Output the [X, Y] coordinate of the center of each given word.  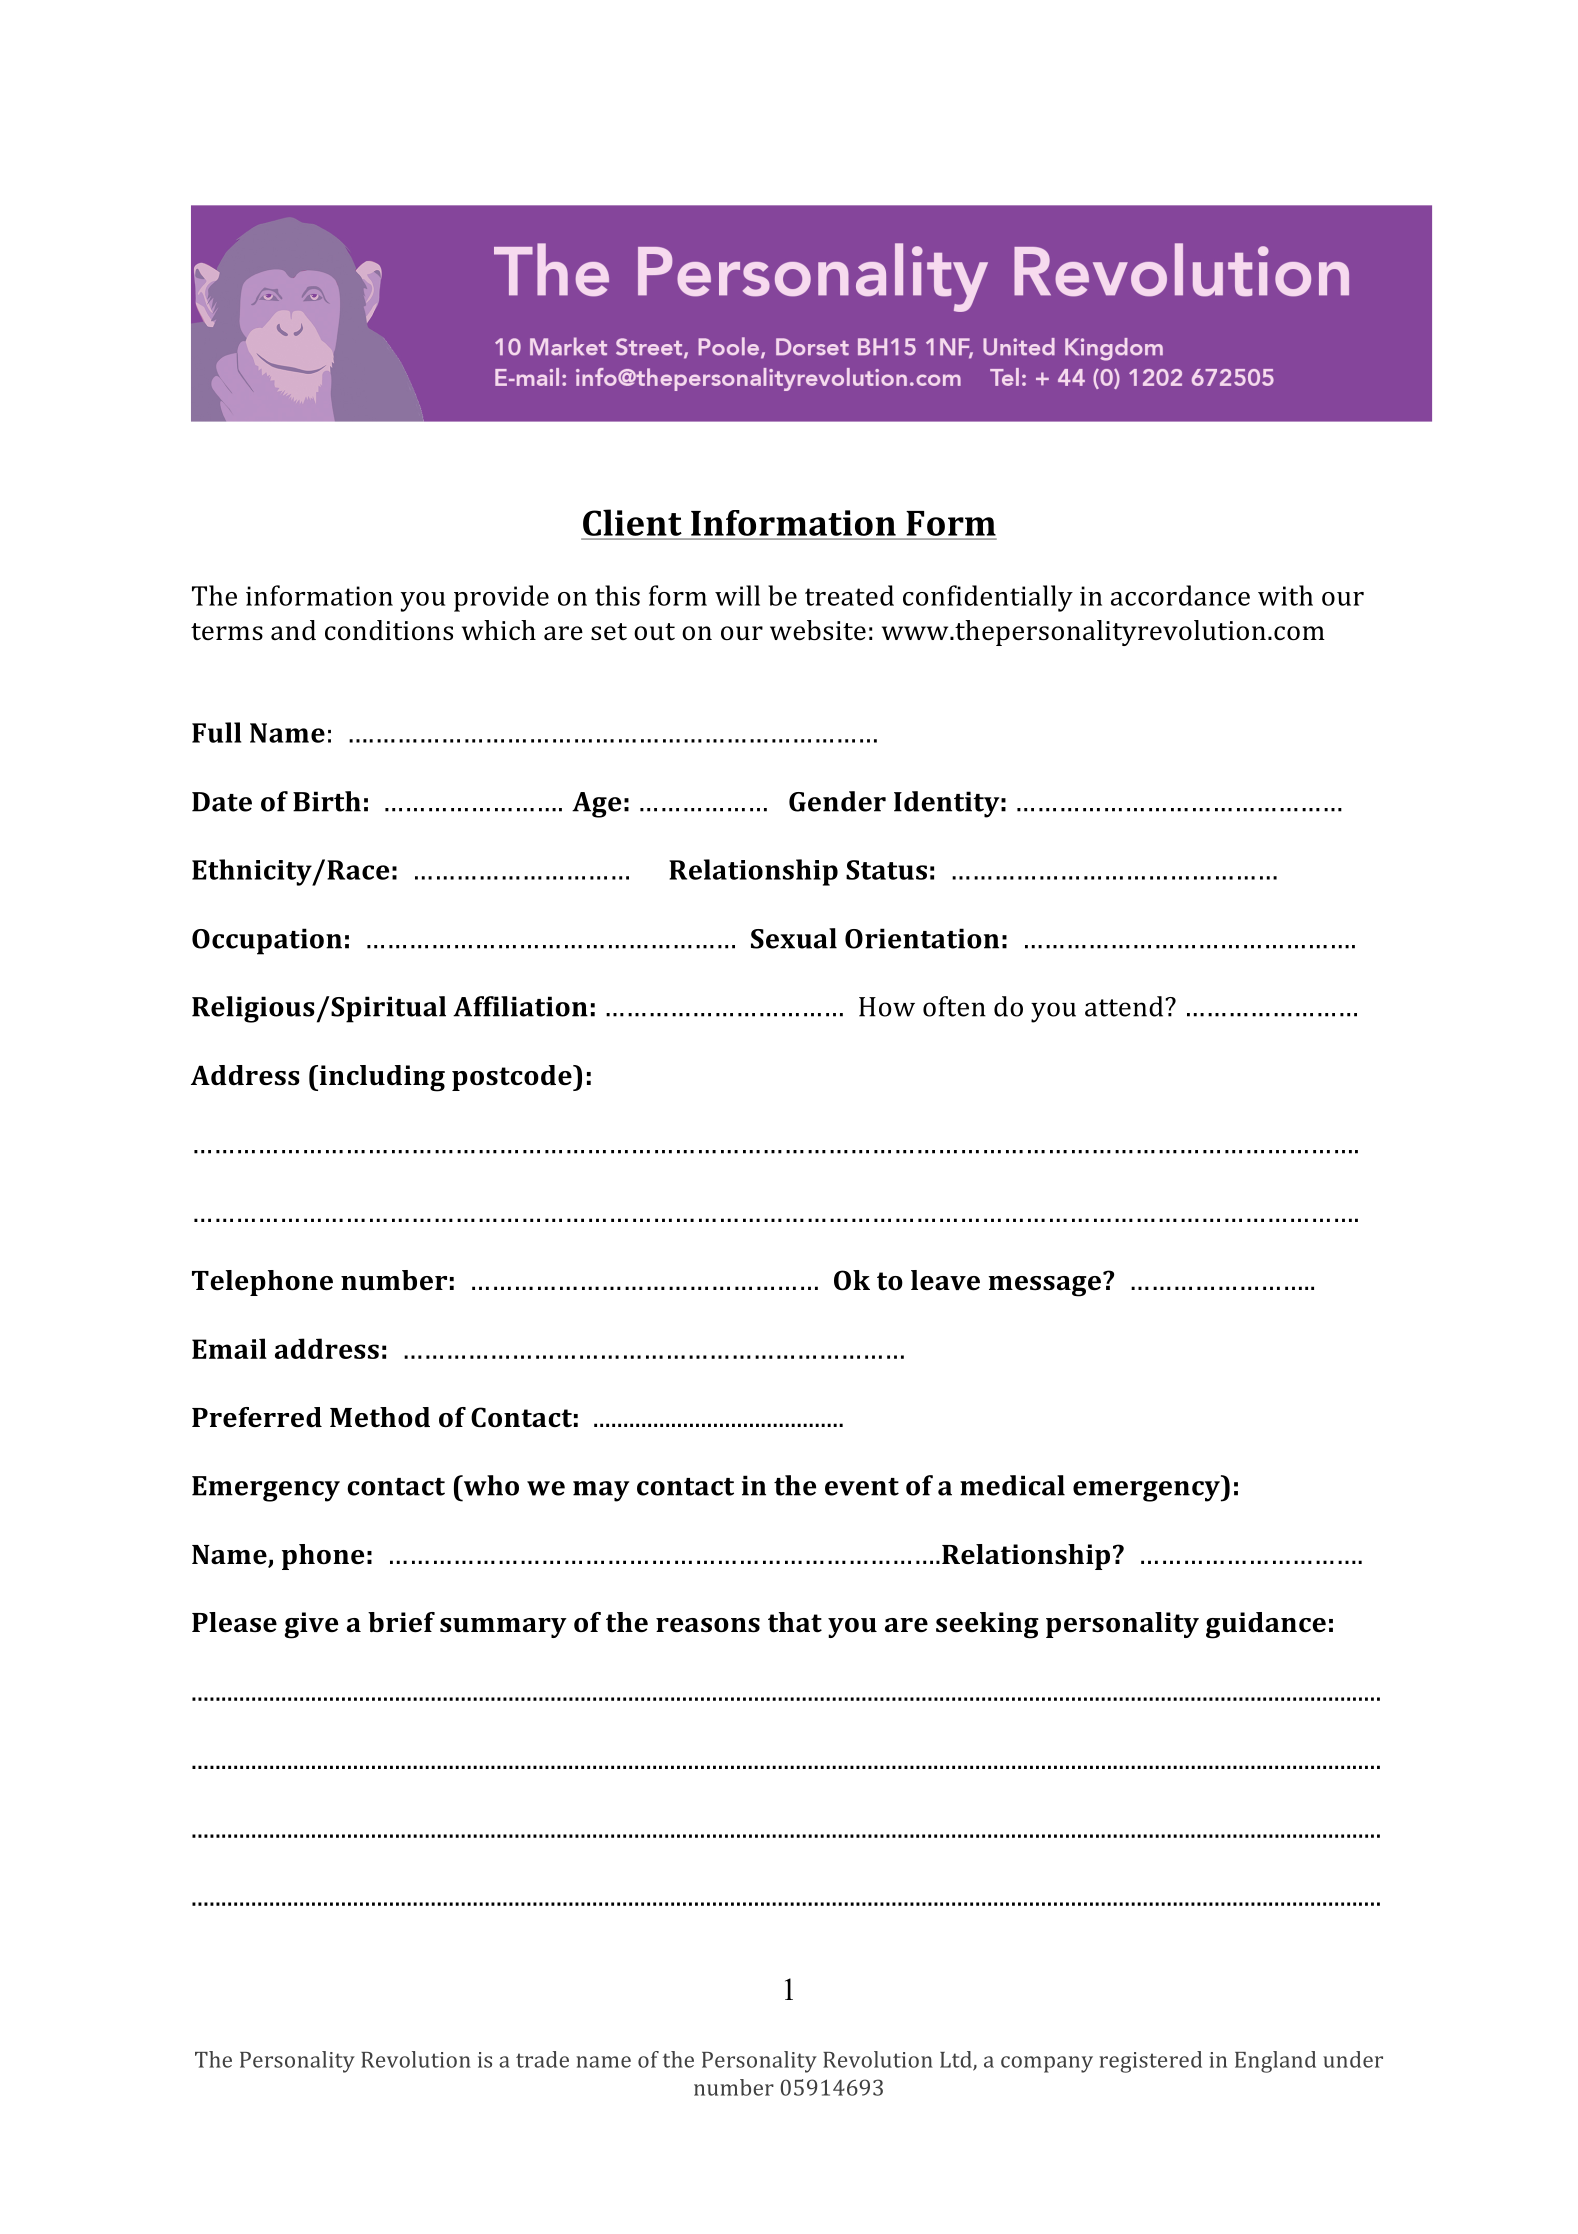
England [1275, 2062]
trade [542, 2059]
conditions [389, 630]
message [1044, 1286]
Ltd [957, 2060]
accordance [1180, 595]
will [737, 595]
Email [229, 1348]
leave [945, 1280]
